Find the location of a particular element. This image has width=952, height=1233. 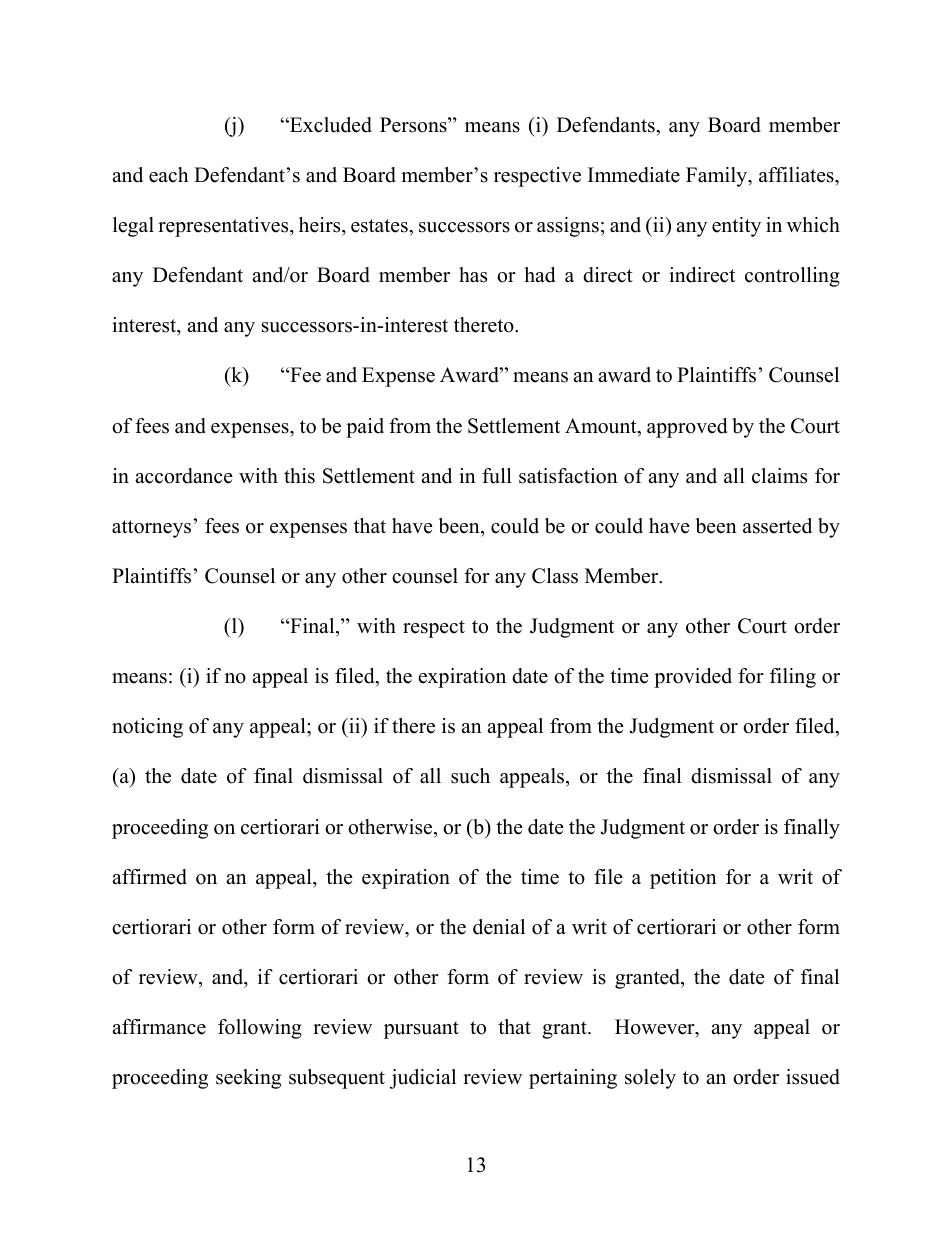

entity is located at coordinates (736, 227).
